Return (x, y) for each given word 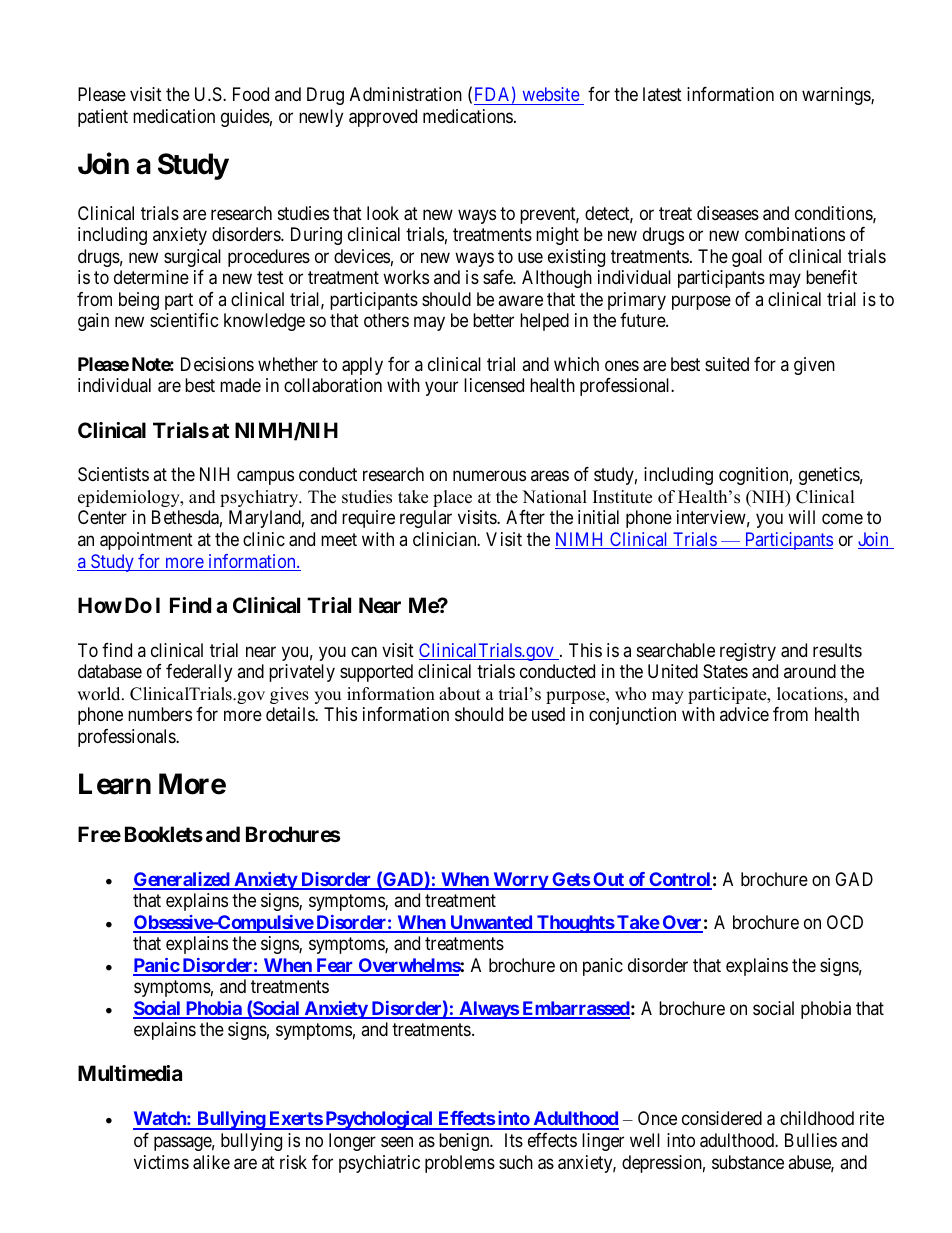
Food (251, 94)
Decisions (217, 364)
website (551, 94)
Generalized (182, 880)
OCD (845, 922)
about (460, 694)
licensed (494, 385)
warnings (837, 96)
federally (199, 673)
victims (161, 1162)
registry (748, 652)
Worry (520, 881)
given (814, 366)
